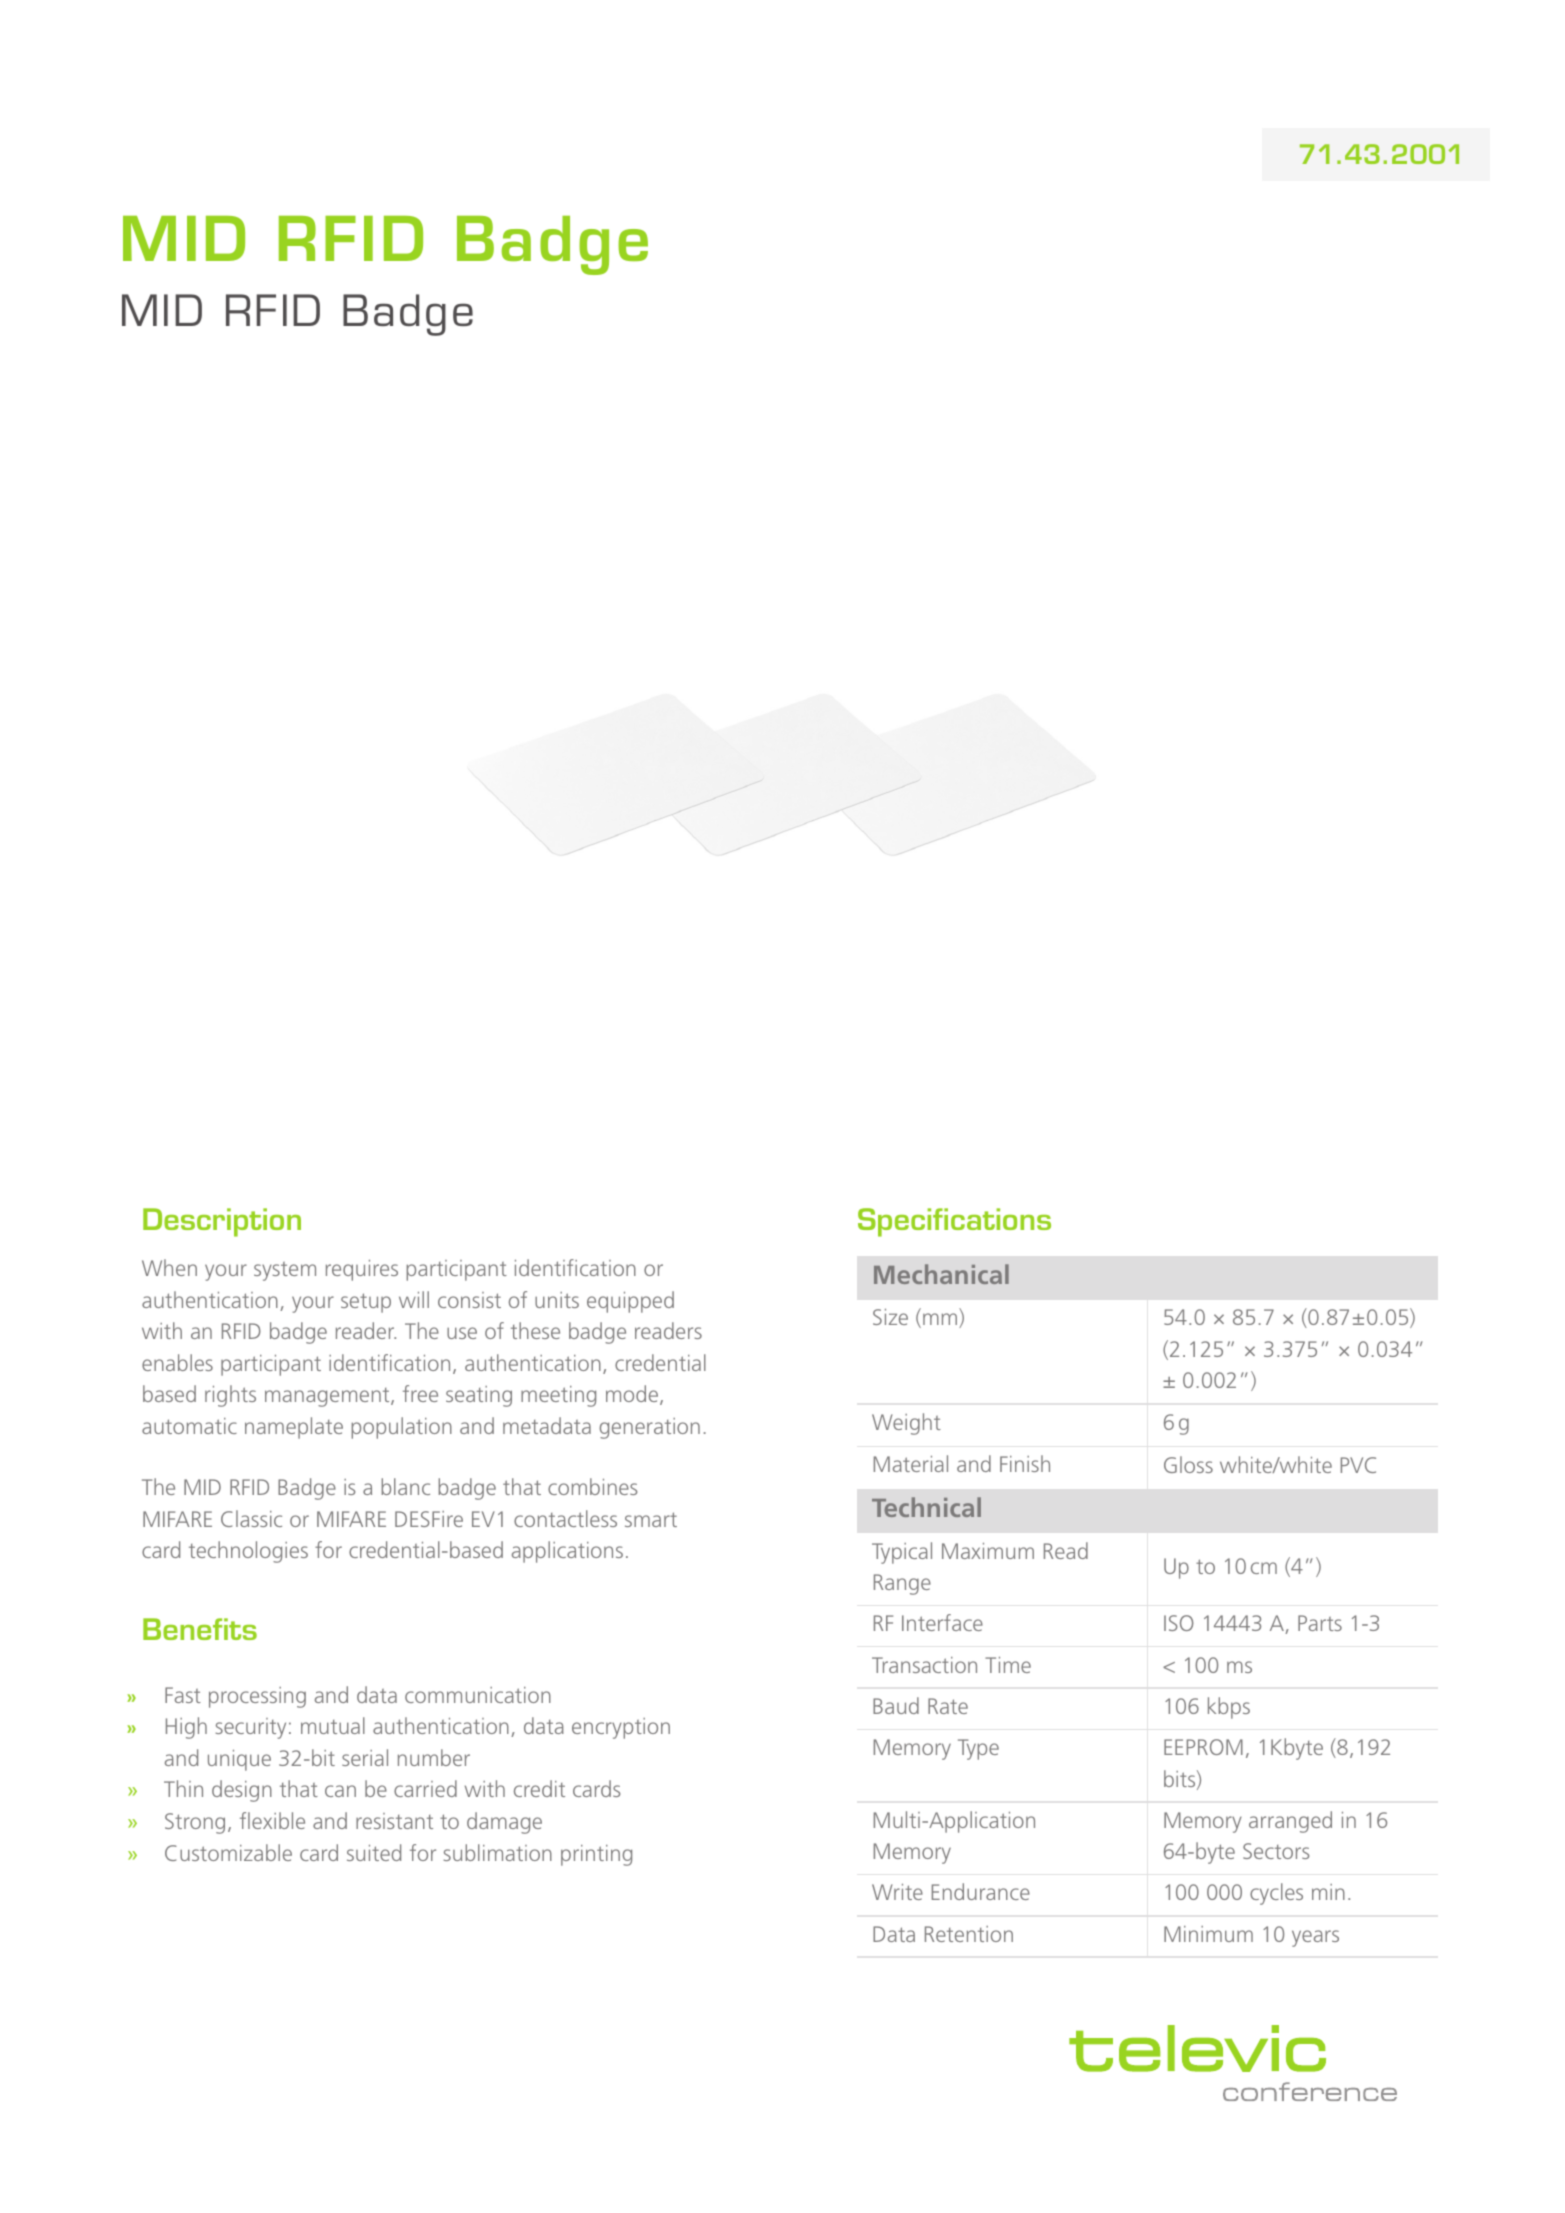 The width and height of the page is (1565, 2213). I want to click on Typical, so click(902, 1553).
